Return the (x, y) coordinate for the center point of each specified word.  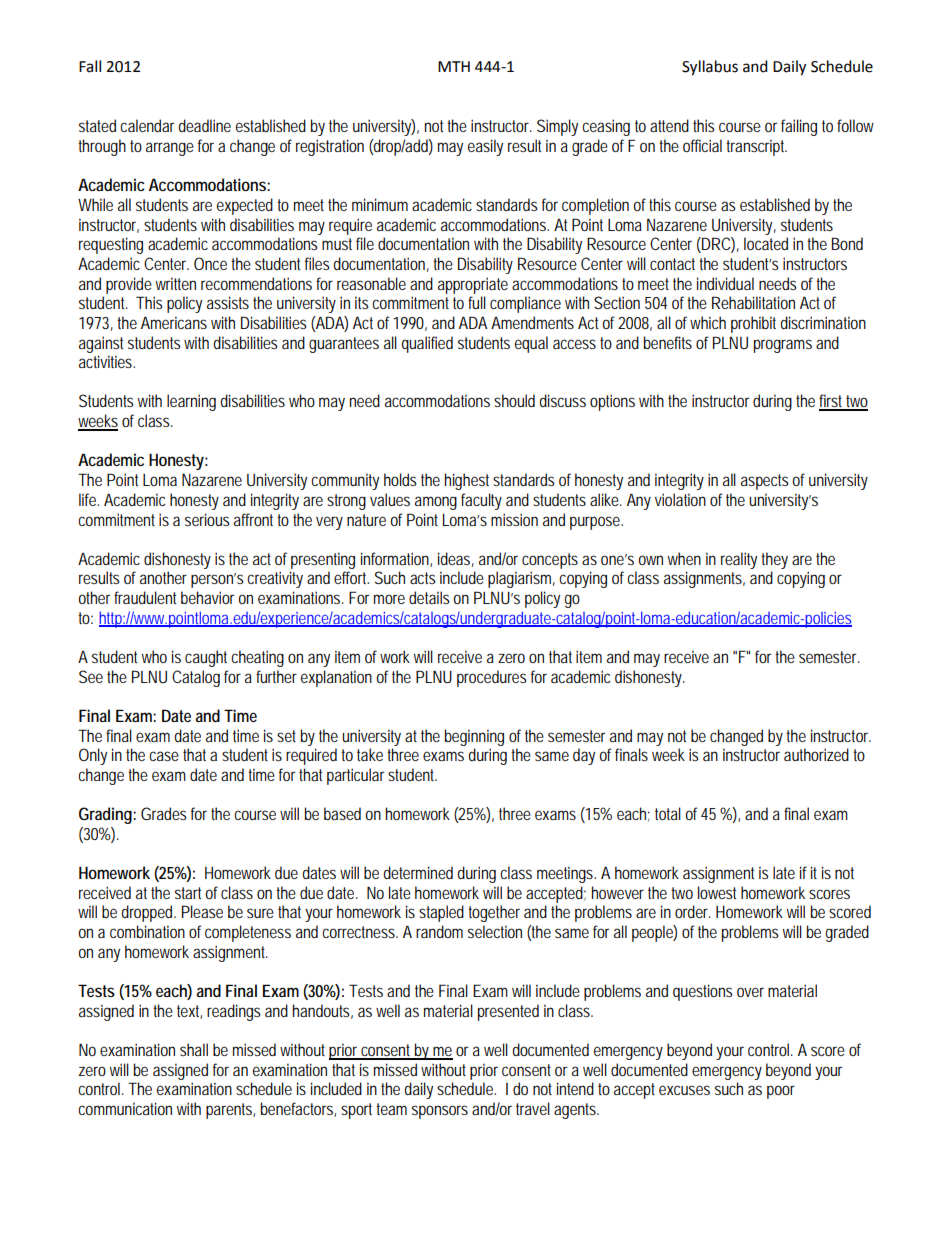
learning (191, 402)
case (164, 756)
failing (799, 127)
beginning (474, 737)
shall (194, 1049)
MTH (454, 66)
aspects (764, 482)
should (514, 400)
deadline (204, 125)
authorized (816, 754)
